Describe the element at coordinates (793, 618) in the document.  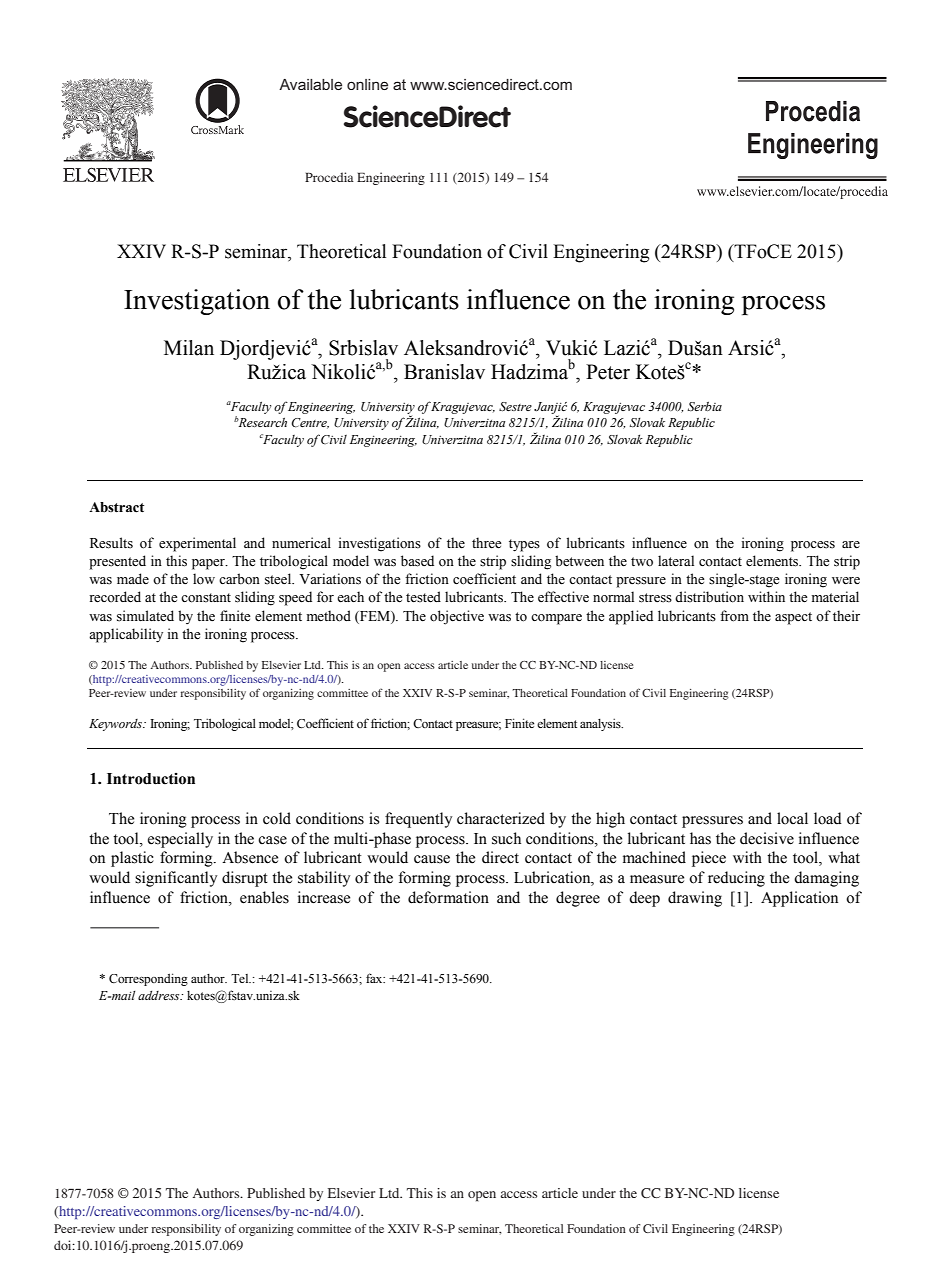
I see `aspect` at that location.
